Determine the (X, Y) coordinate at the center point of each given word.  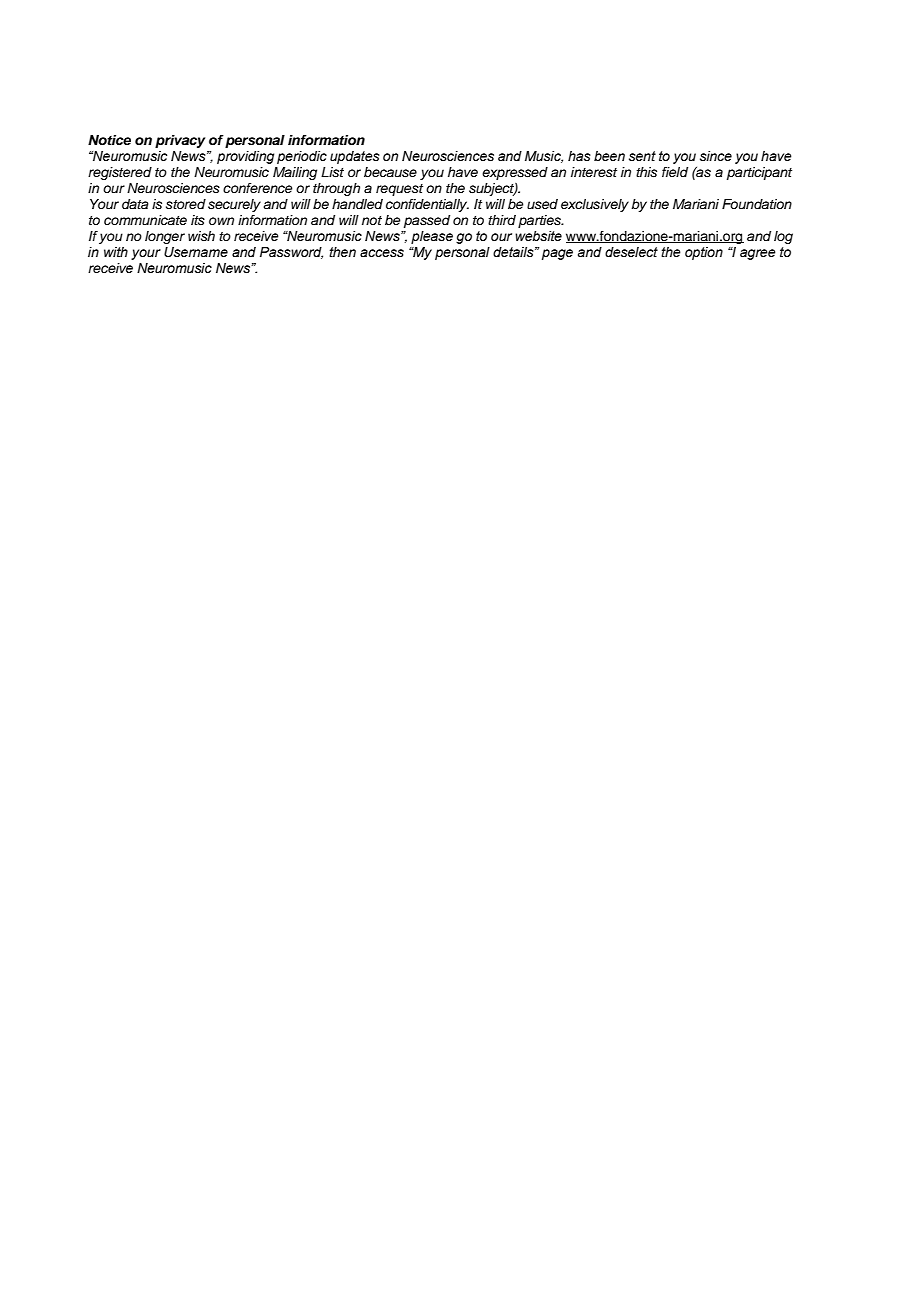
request (399, 190)
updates (355, 157)
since (716, 156)
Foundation (757, 204)
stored (186, 204)
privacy (180, 141)
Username (196, 252)
